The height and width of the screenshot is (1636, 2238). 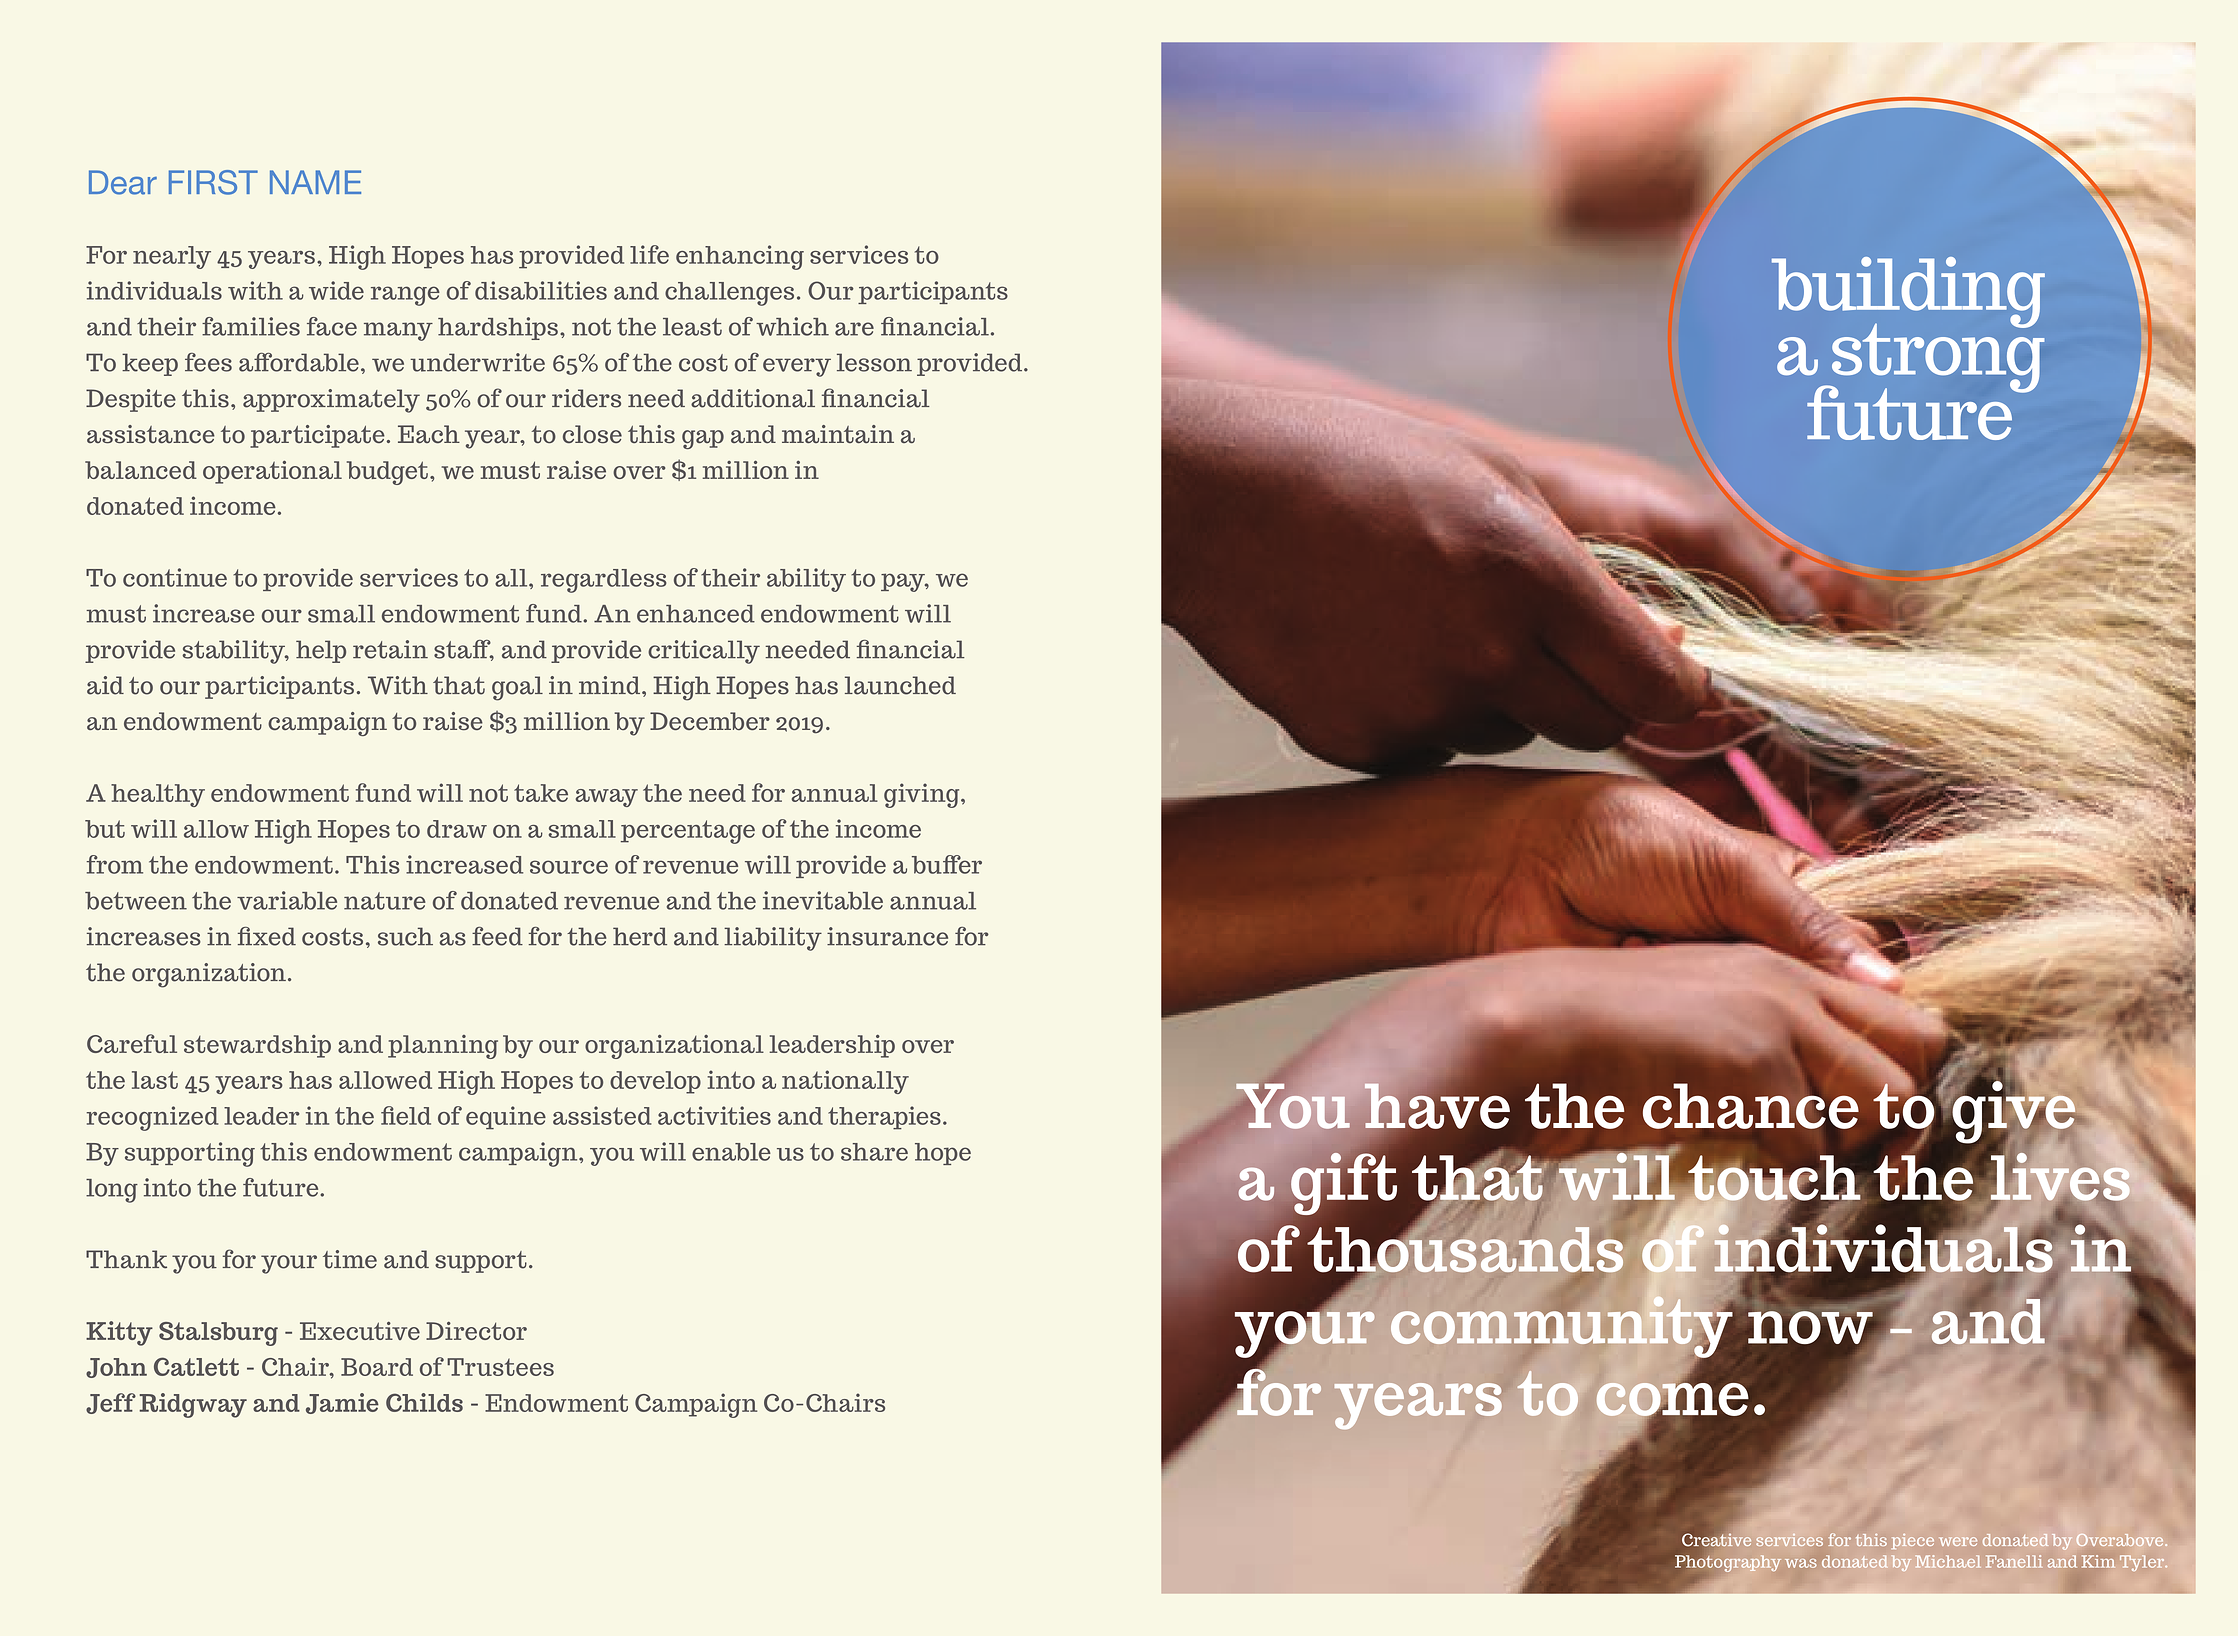 What do you see at coordinates (175, 577) in the screenshot?
I see `continue` at bounding box center [175, 577].
